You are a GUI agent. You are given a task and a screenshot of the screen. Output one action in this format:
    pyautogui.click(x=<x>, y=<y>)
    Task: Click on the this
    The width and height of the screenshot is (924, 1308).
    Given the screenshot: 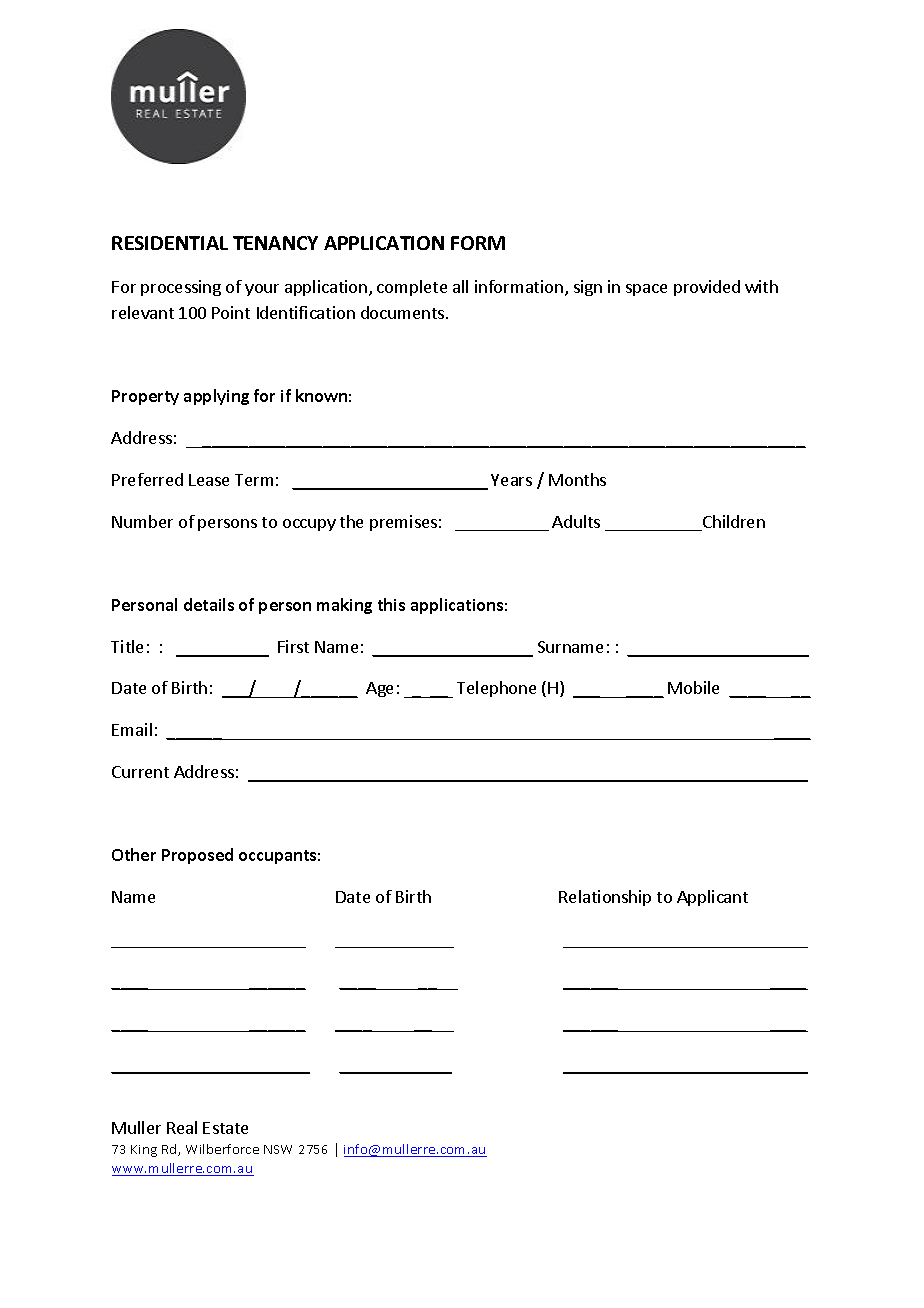 What is the action you would take?
    pyautogui.click(x=391, y=604)
